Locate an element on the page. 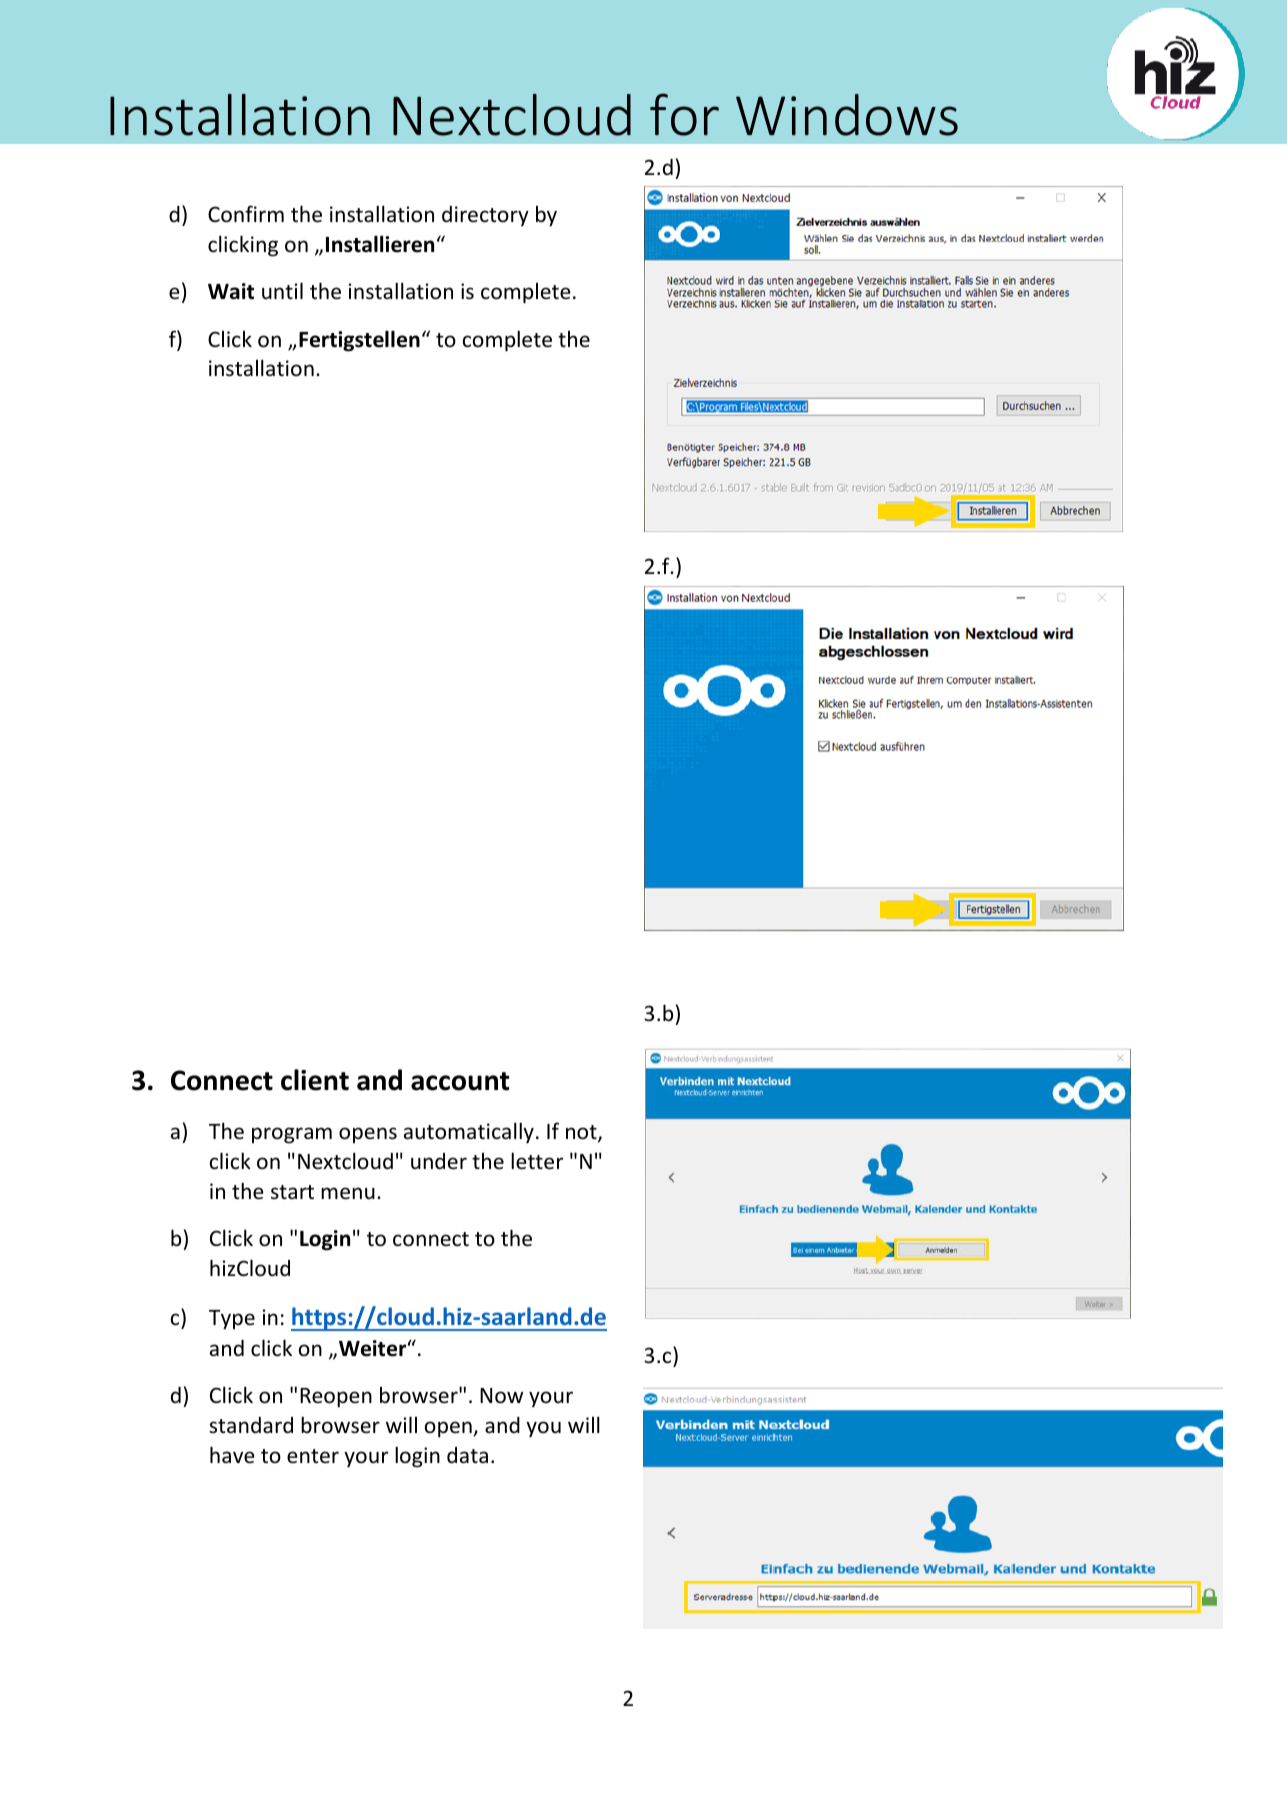 The width and height of the document is (1287, 1820). client is located at coordinates (315, 1080).
